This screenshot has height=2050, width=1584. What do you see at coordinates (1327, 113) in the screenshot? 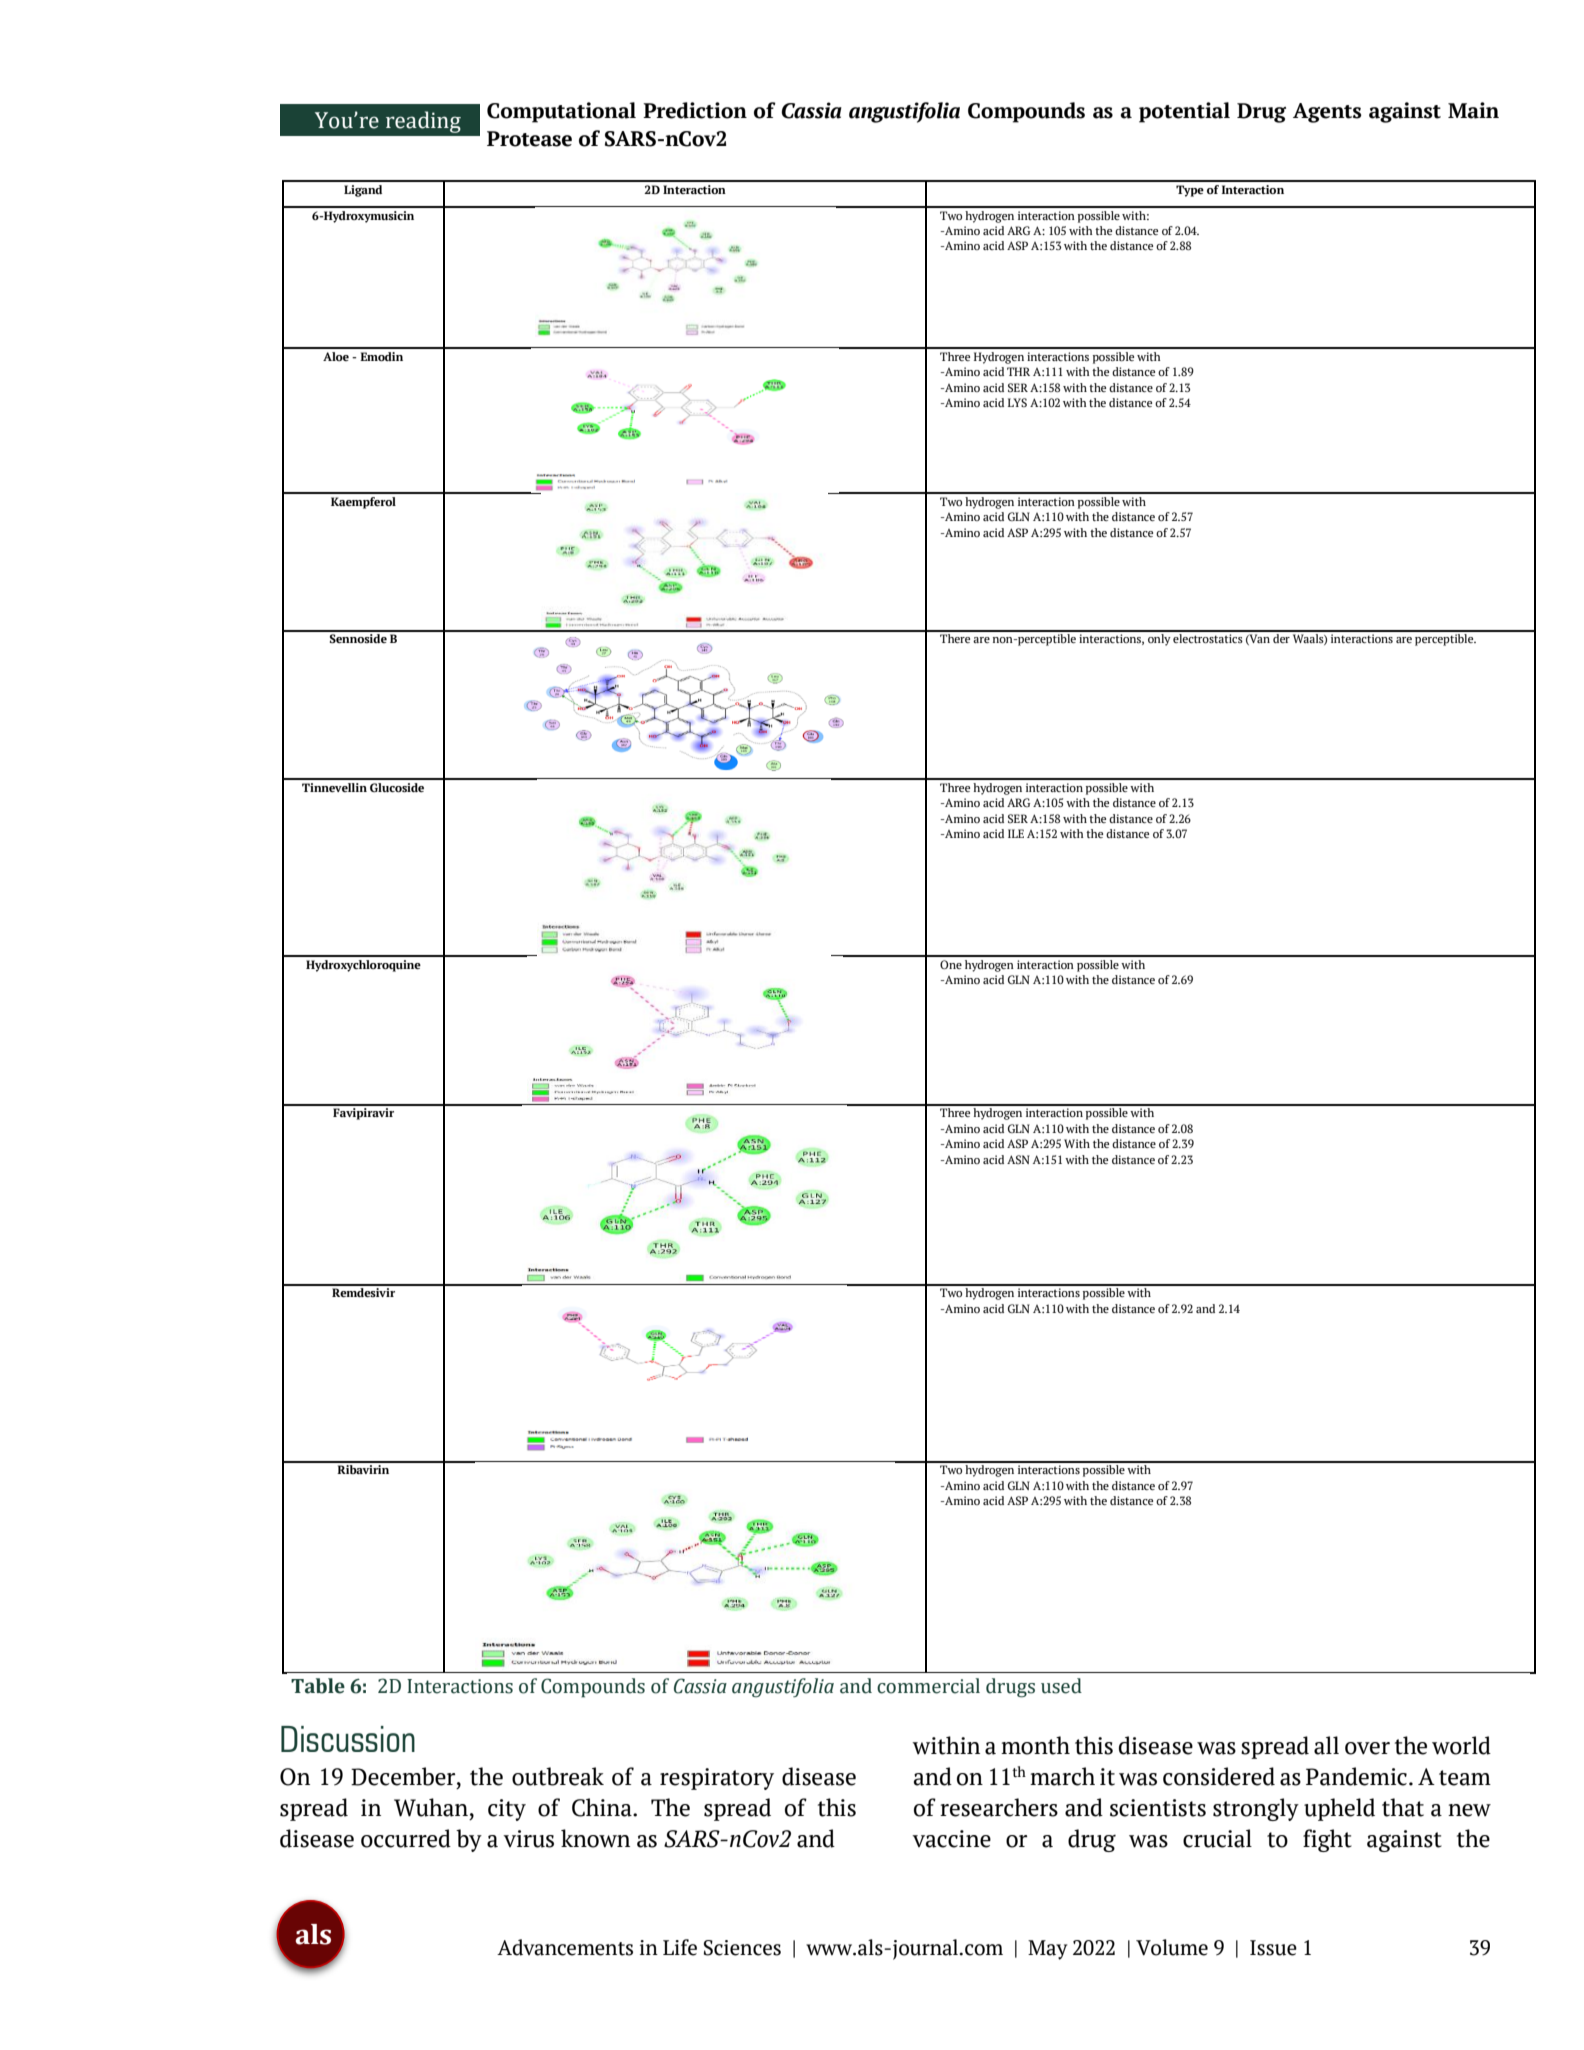
I see `Agents` at bounding box center [1327, 113].
